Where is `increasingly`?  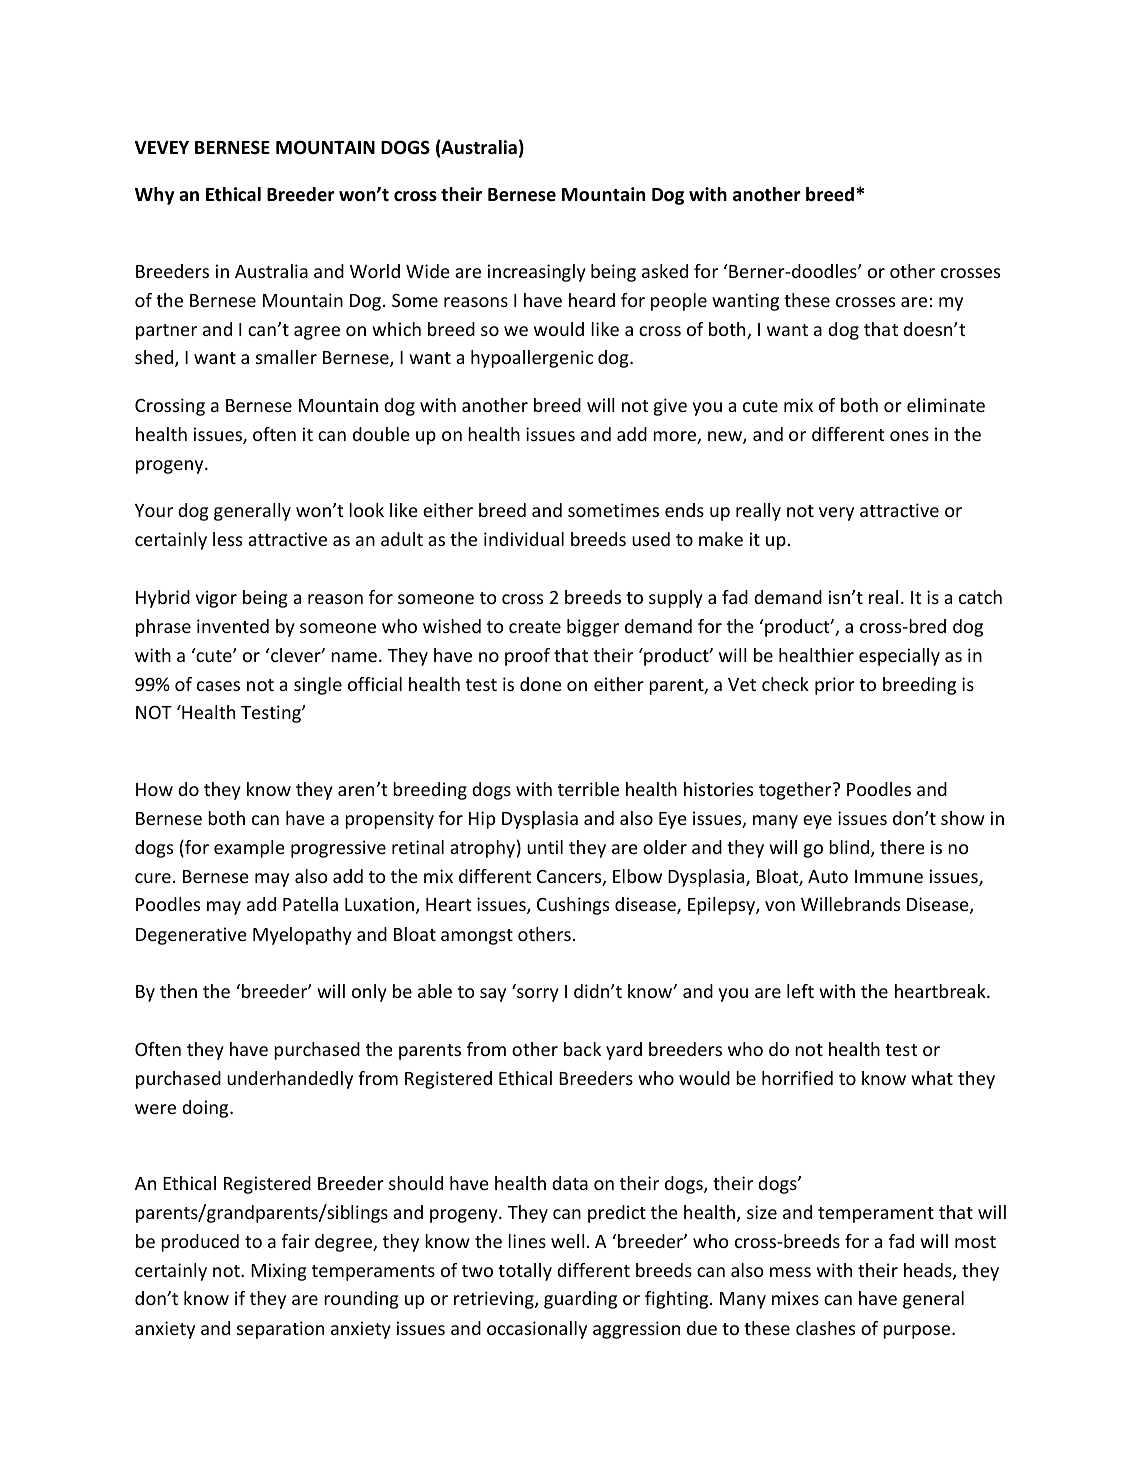 increasingly is located at coordinates (537, 273).
